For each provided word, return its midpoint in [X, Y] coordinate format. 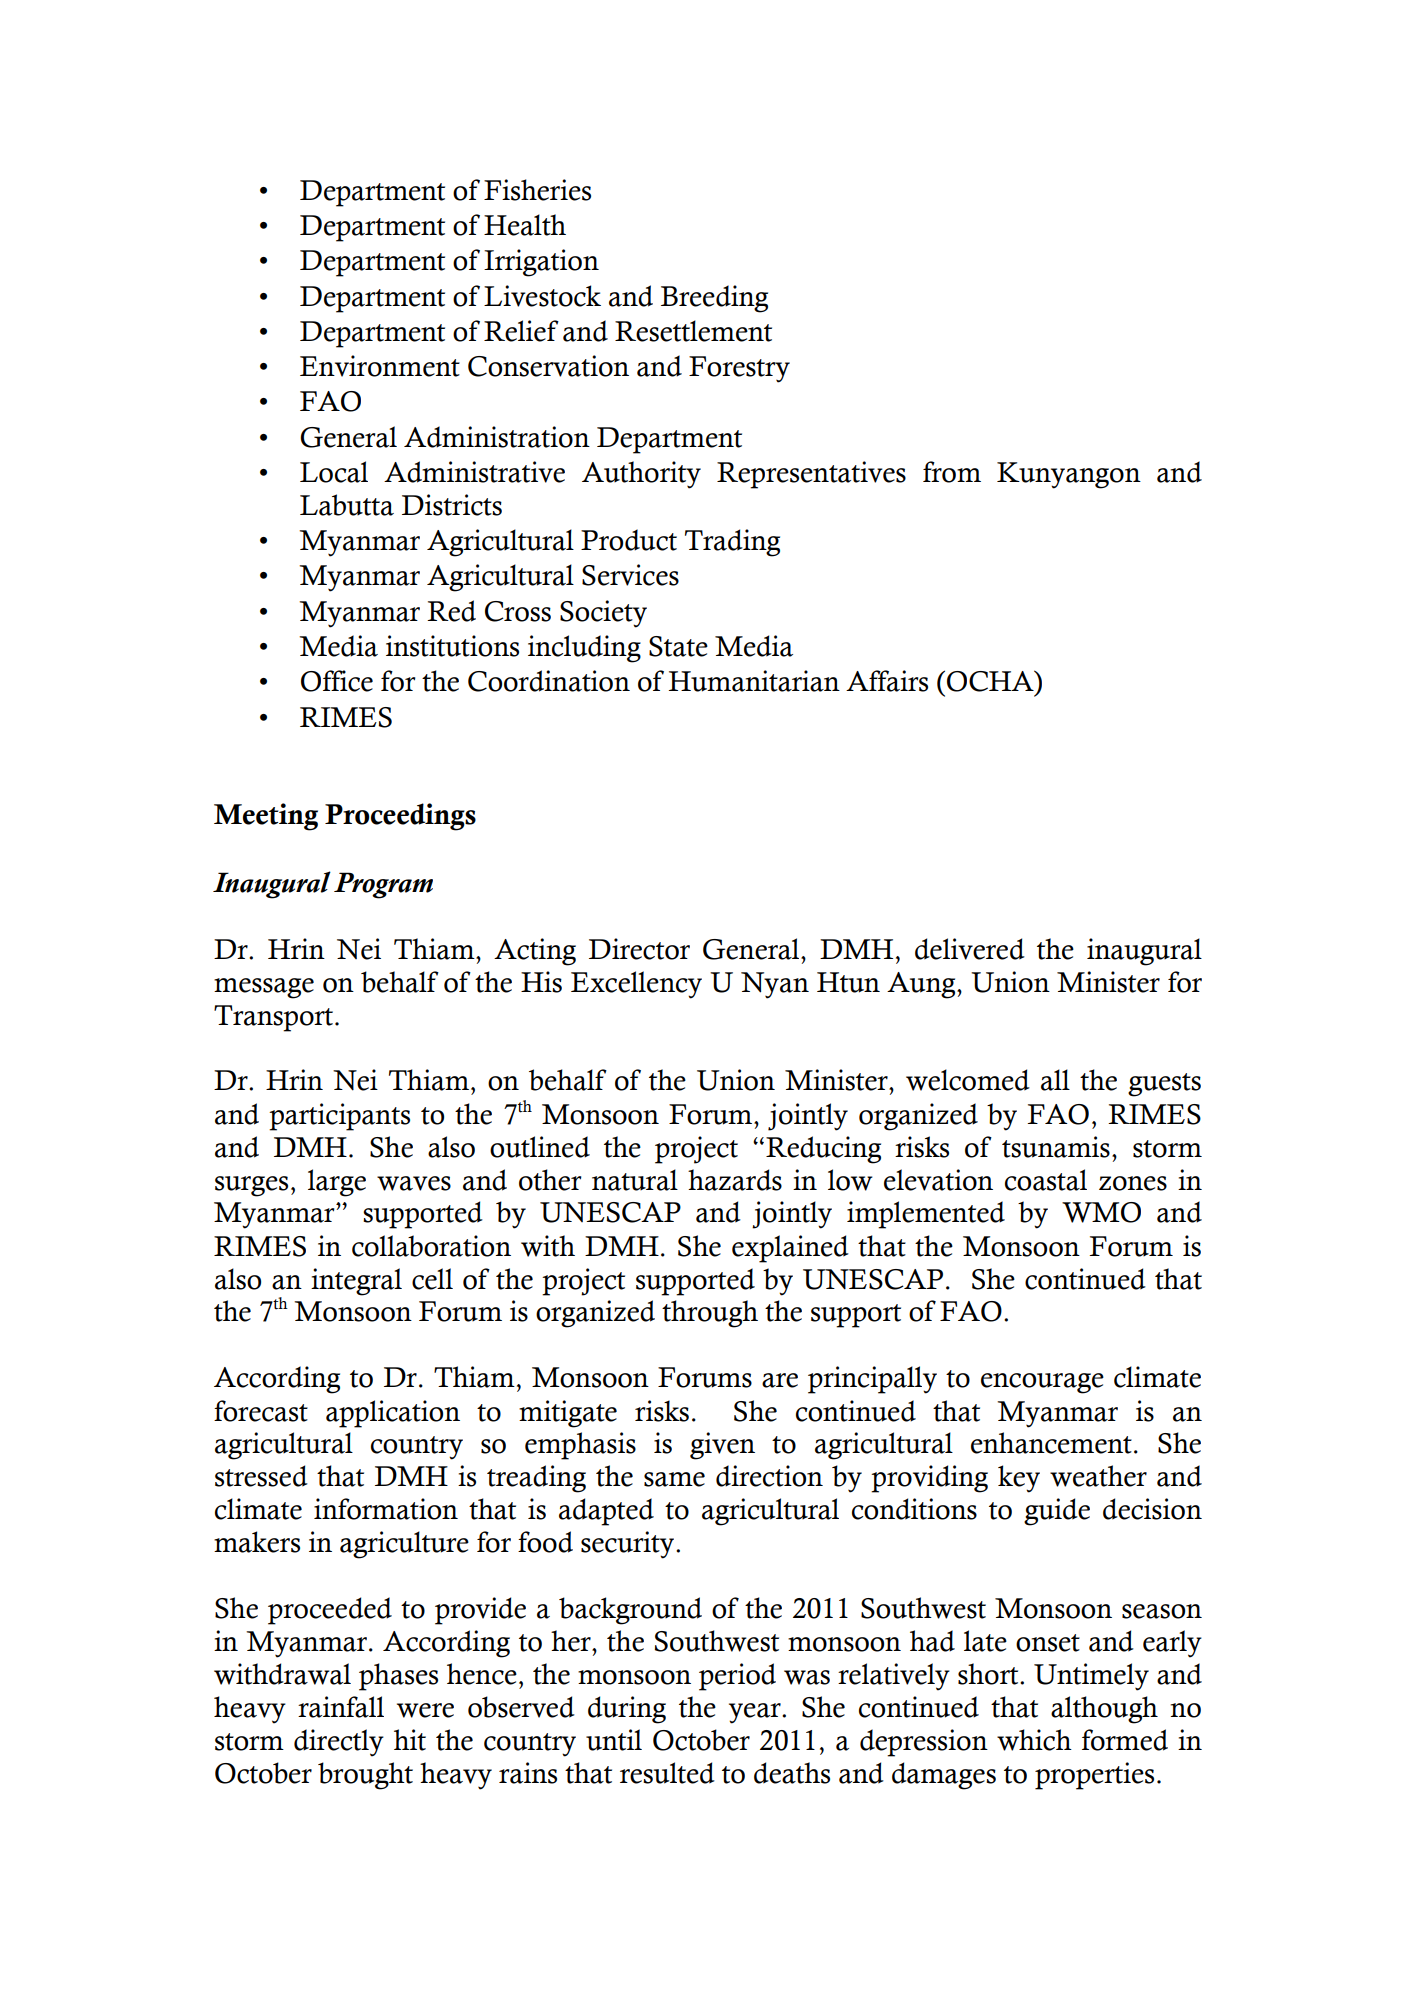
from [952, 472]
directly [339, 1743]
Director [639, 949]
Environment [380, 366]
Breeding [714, 299]
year [756, 1713]
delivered [970, 949]
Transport [275, 1018]
